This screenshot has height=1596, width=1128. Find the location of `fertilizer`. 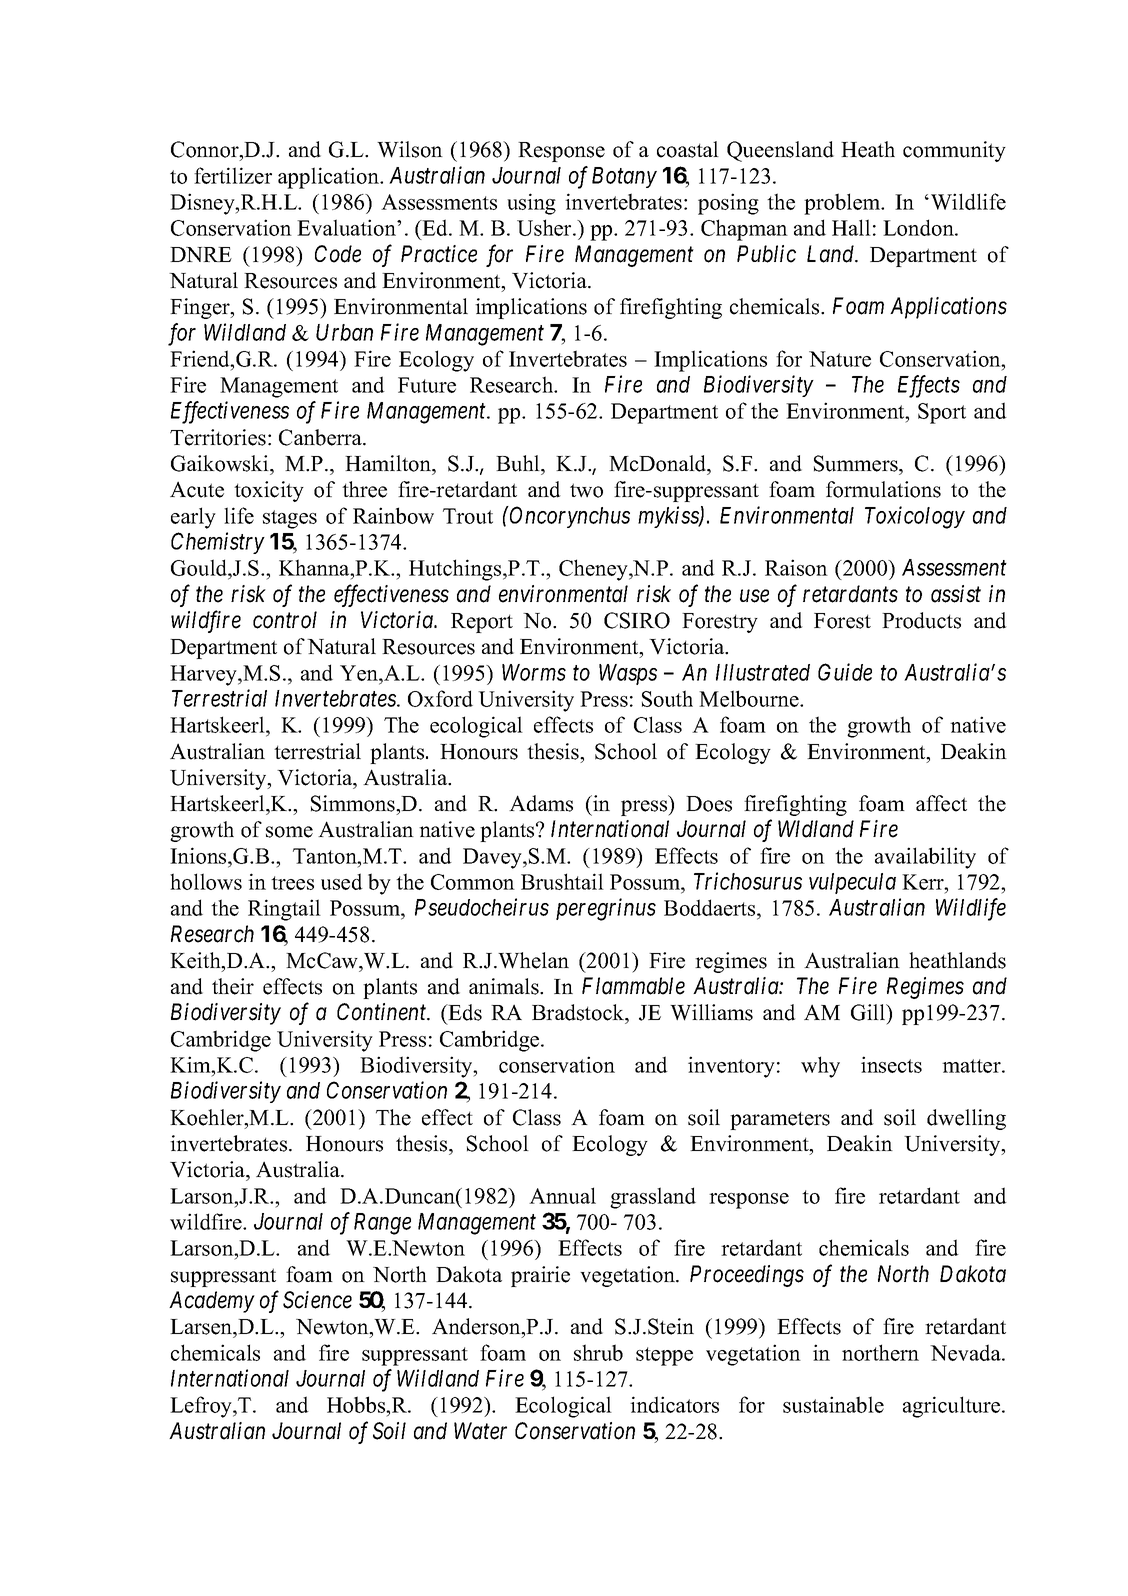

fertilizer is located at coordinates (233, 175).
